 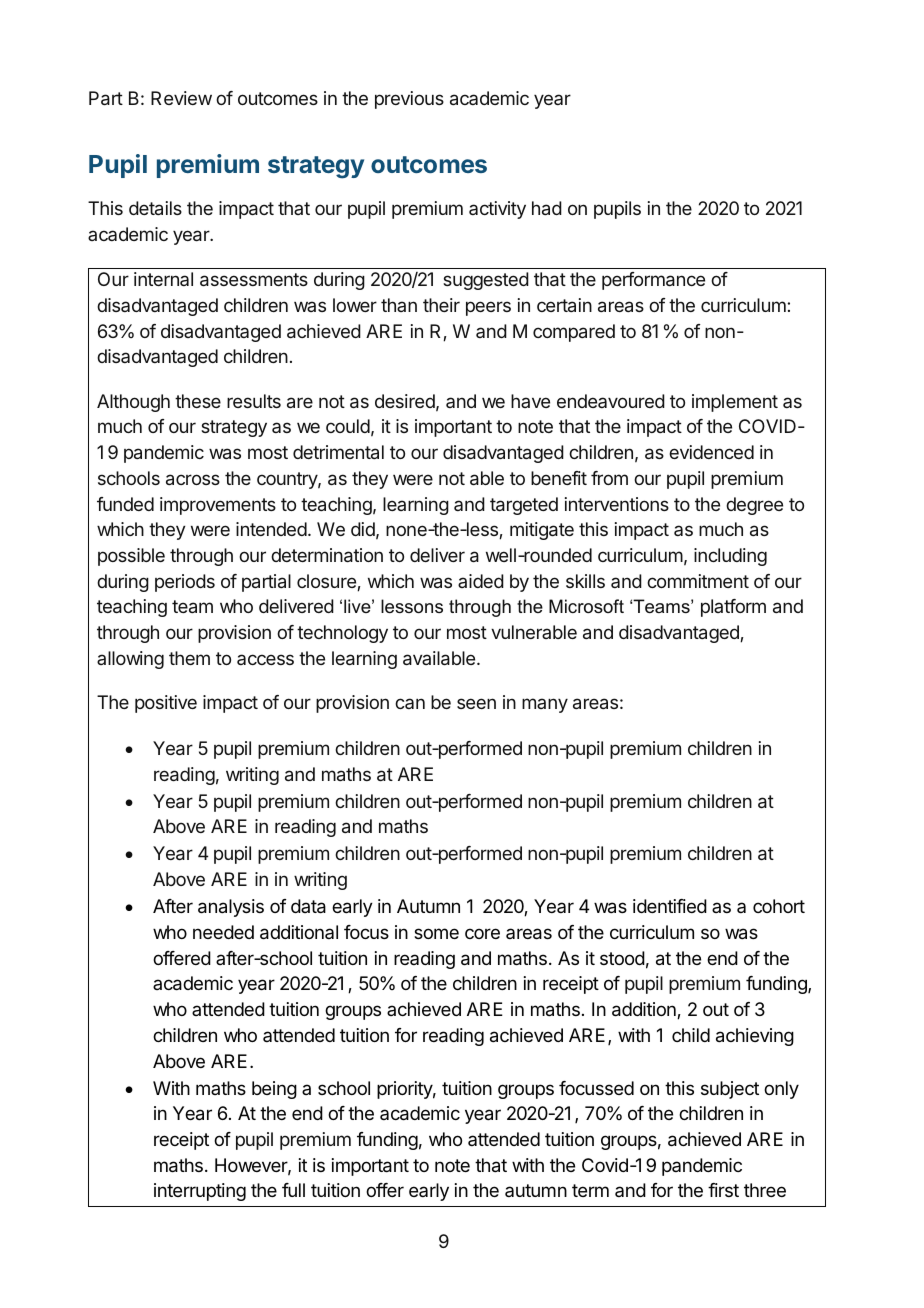 I want to click on some, so click(x=436, y=933).
